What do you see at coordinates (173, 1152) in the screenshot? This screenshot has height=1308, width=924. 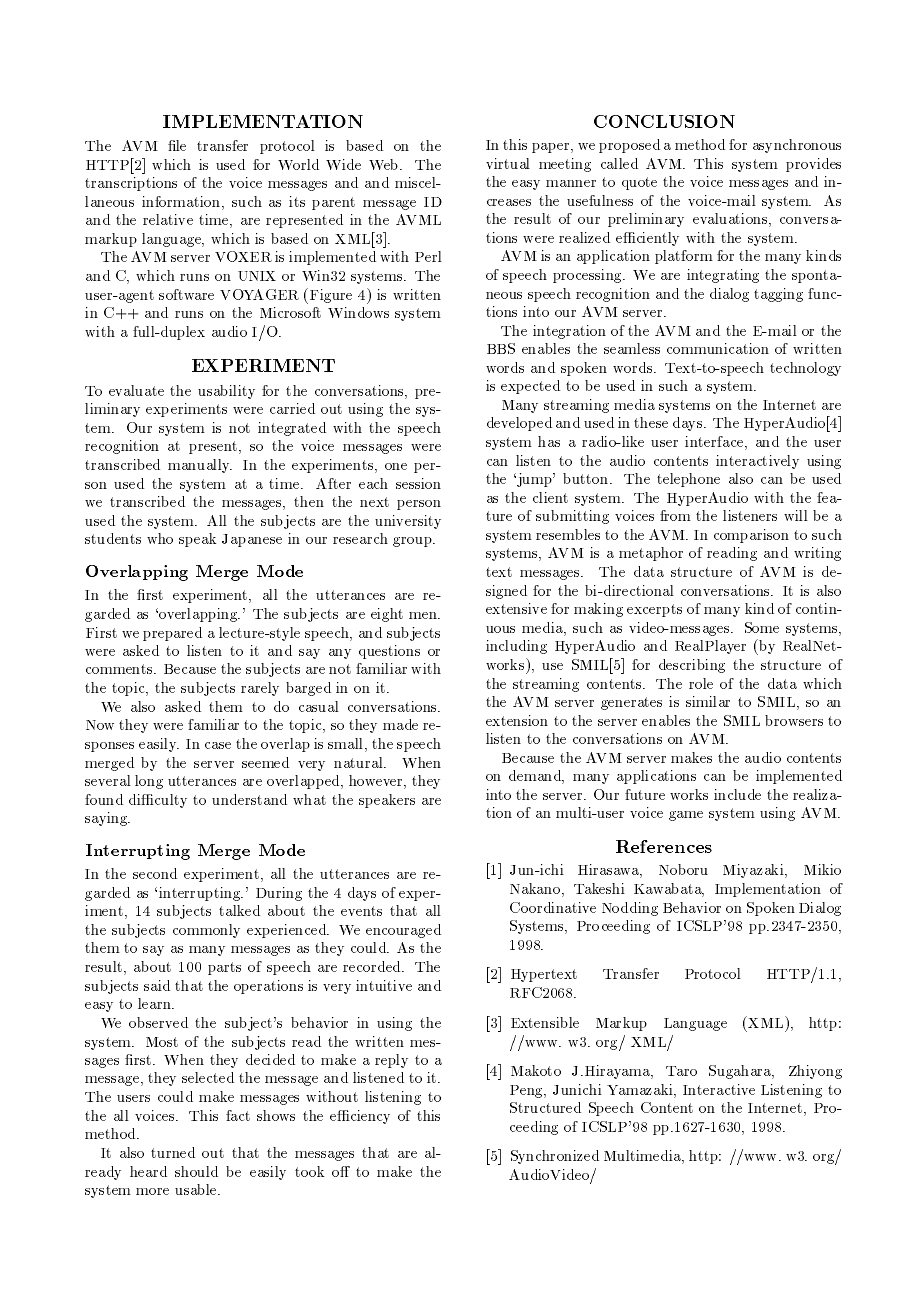 I see `turned` at bounding box center [173, 1152].
